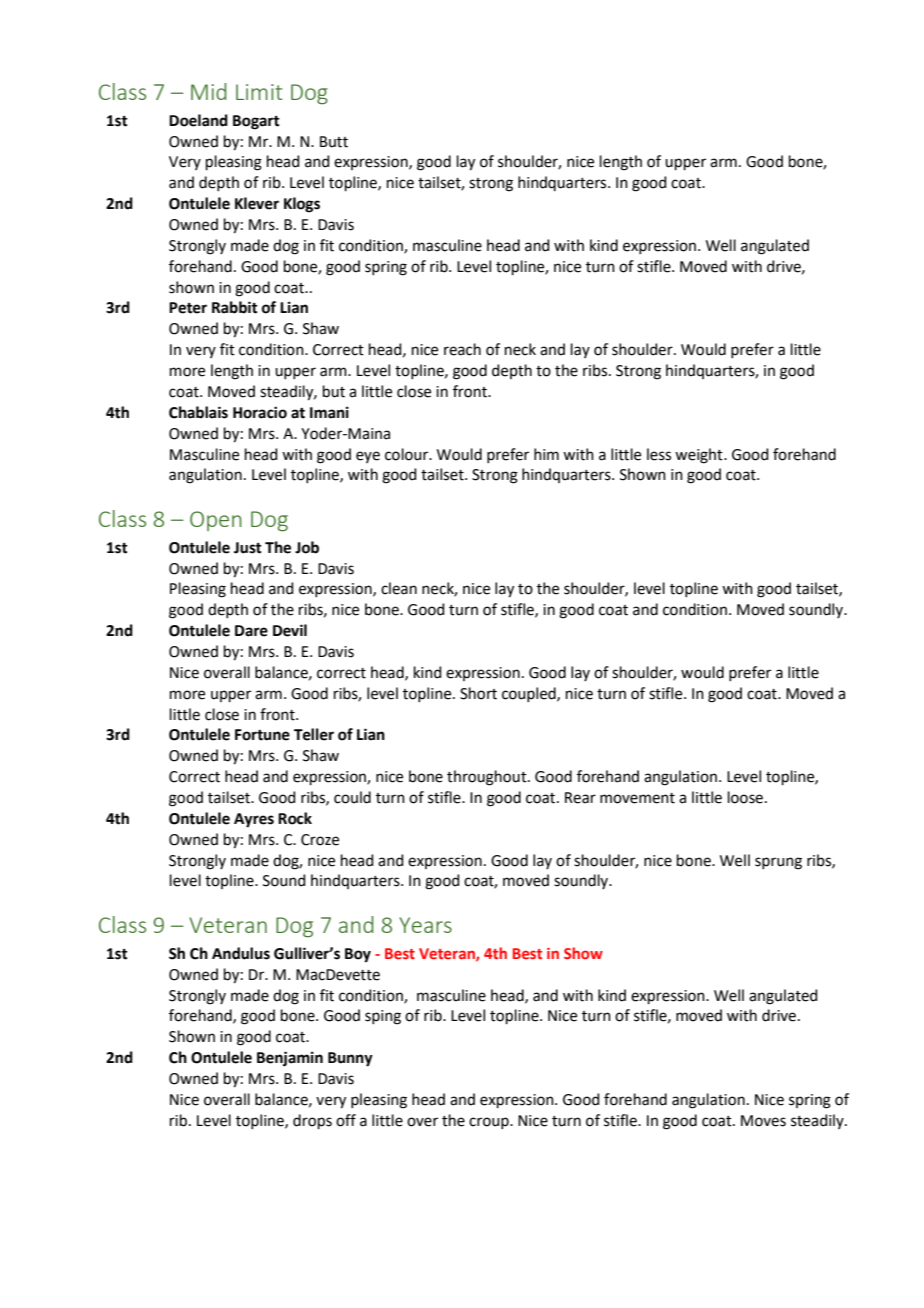 This document has width=924, height=1308. I want to click on him, so click(546, 454).
